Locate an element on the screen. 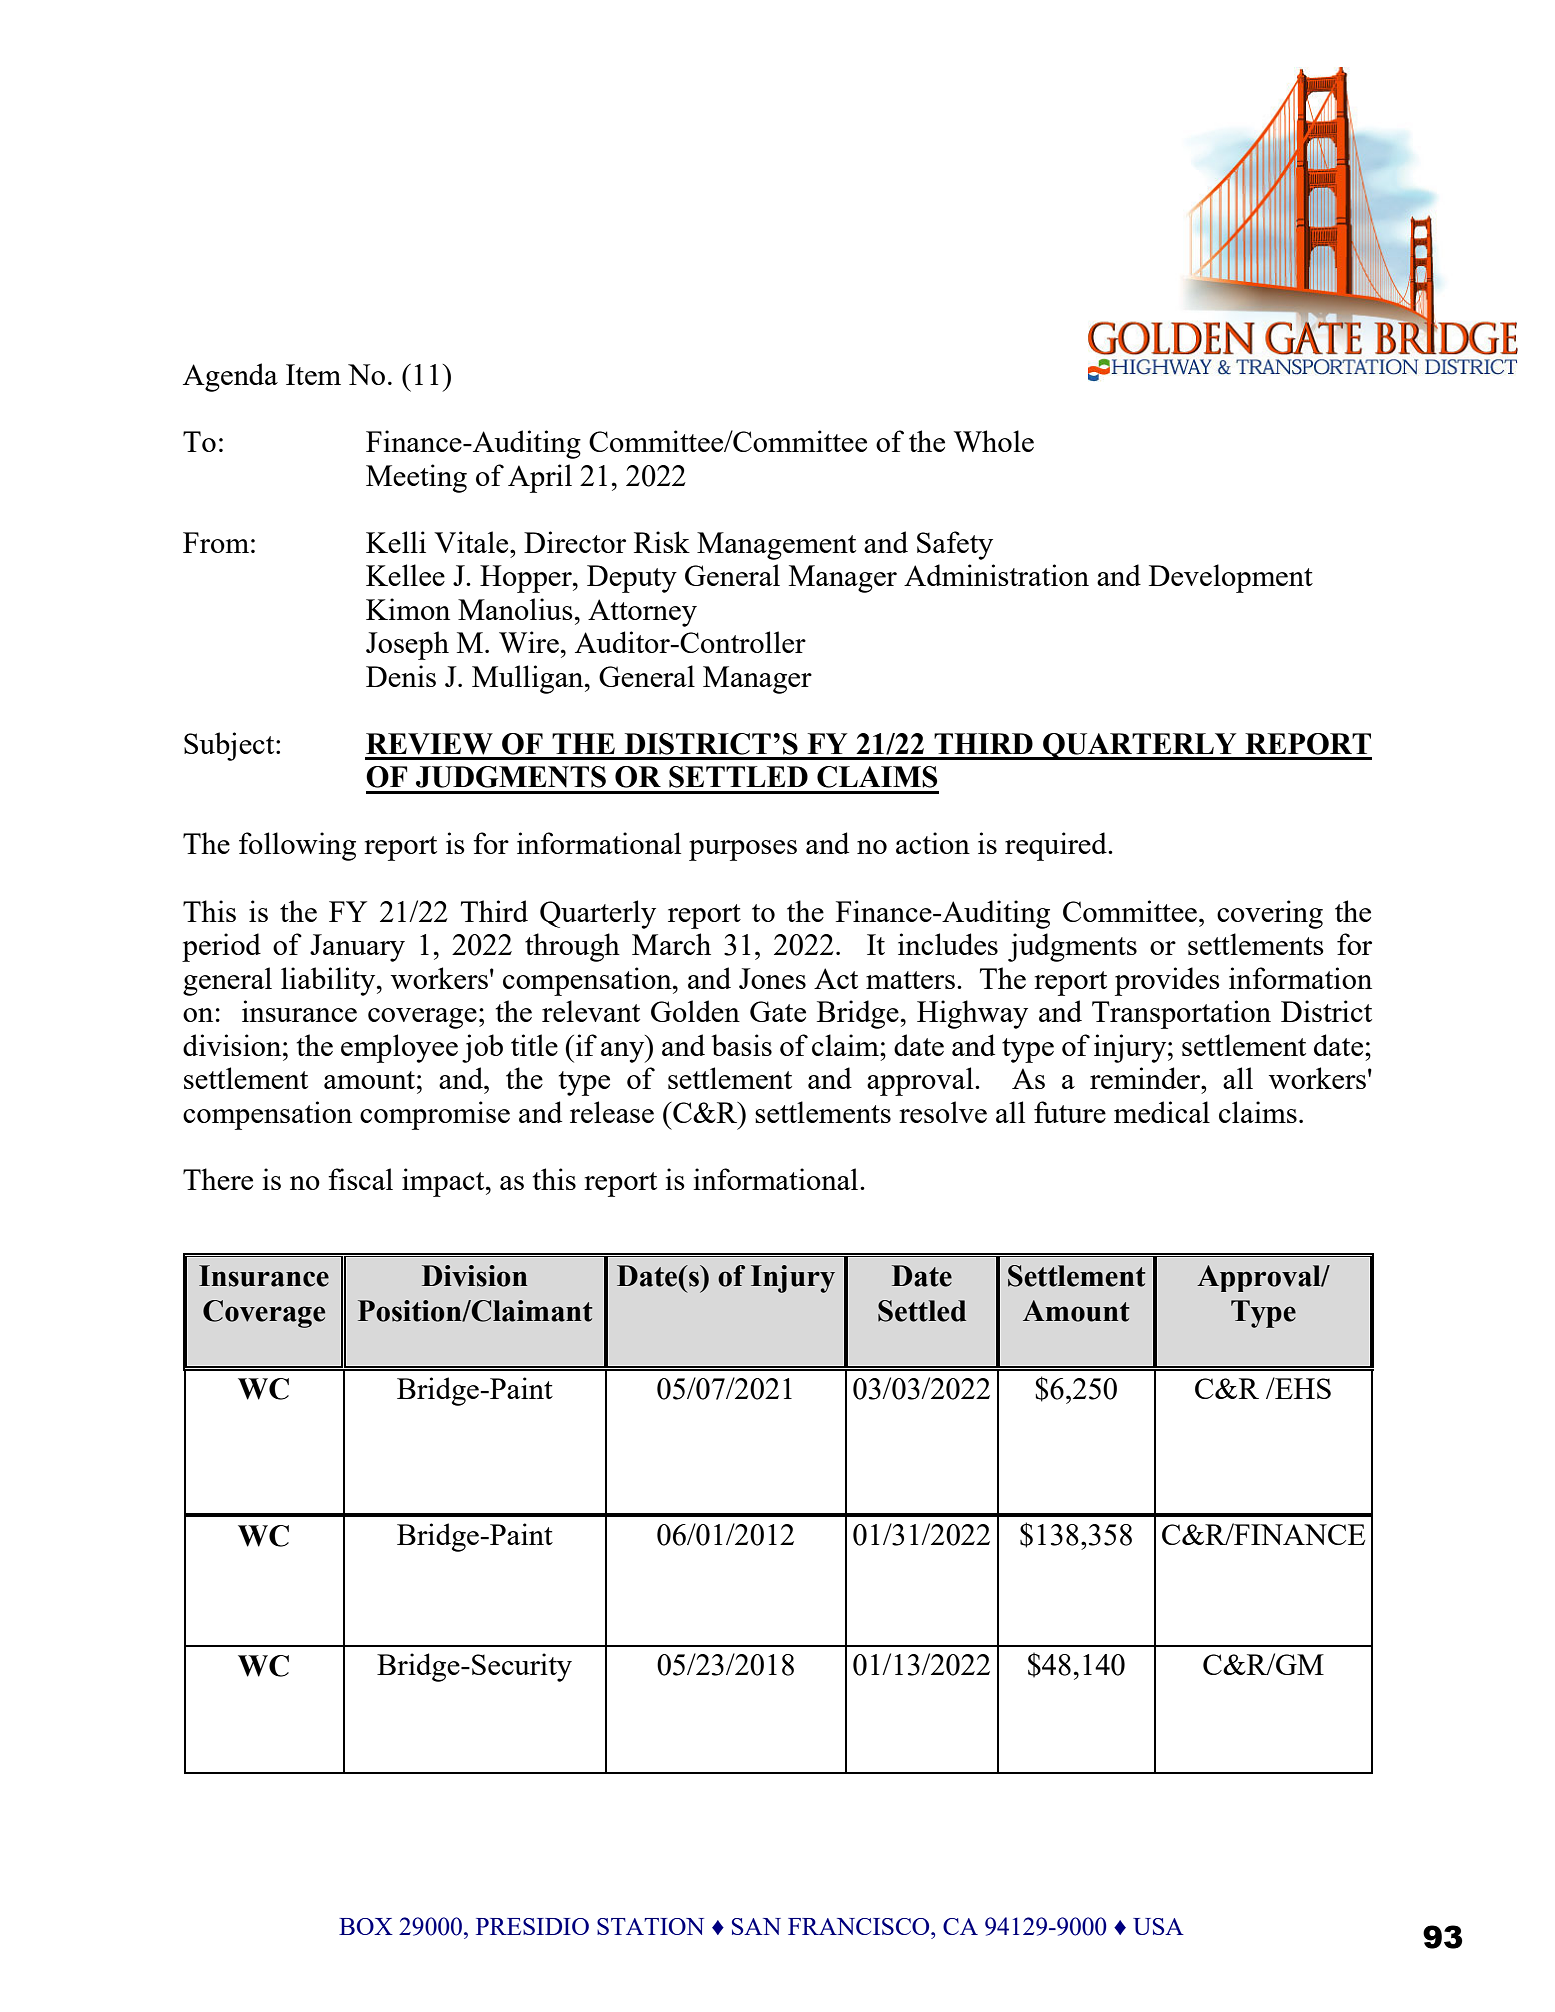  Whole is located at coordinates (994, 441).
